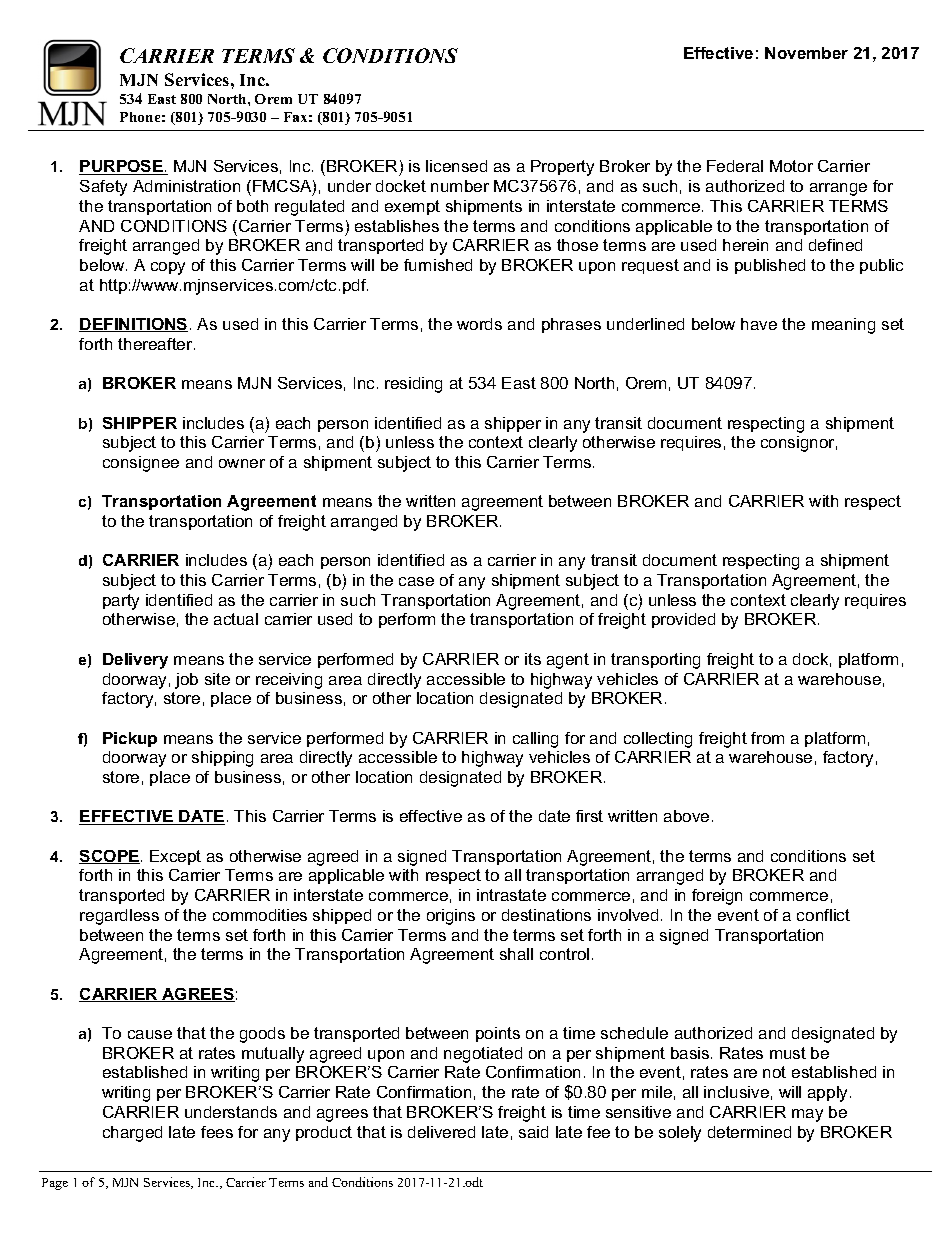 This page has width=952, height=1233. Describe the element at coordinates (242, 463) in the page. I see `owner` at that location.
